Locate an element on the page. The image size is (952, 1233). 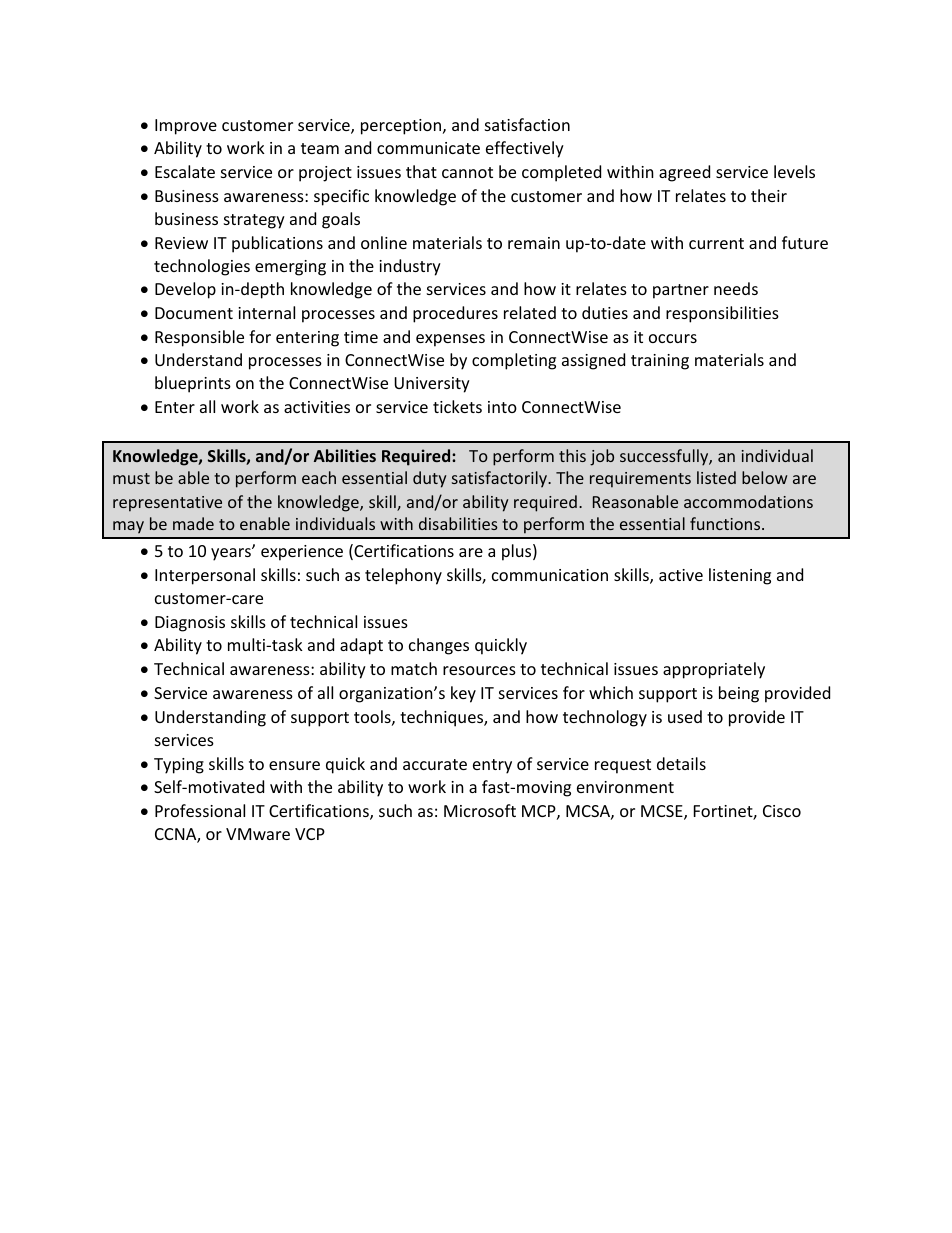
satisfactorily is located at coordinates (500, 479).
